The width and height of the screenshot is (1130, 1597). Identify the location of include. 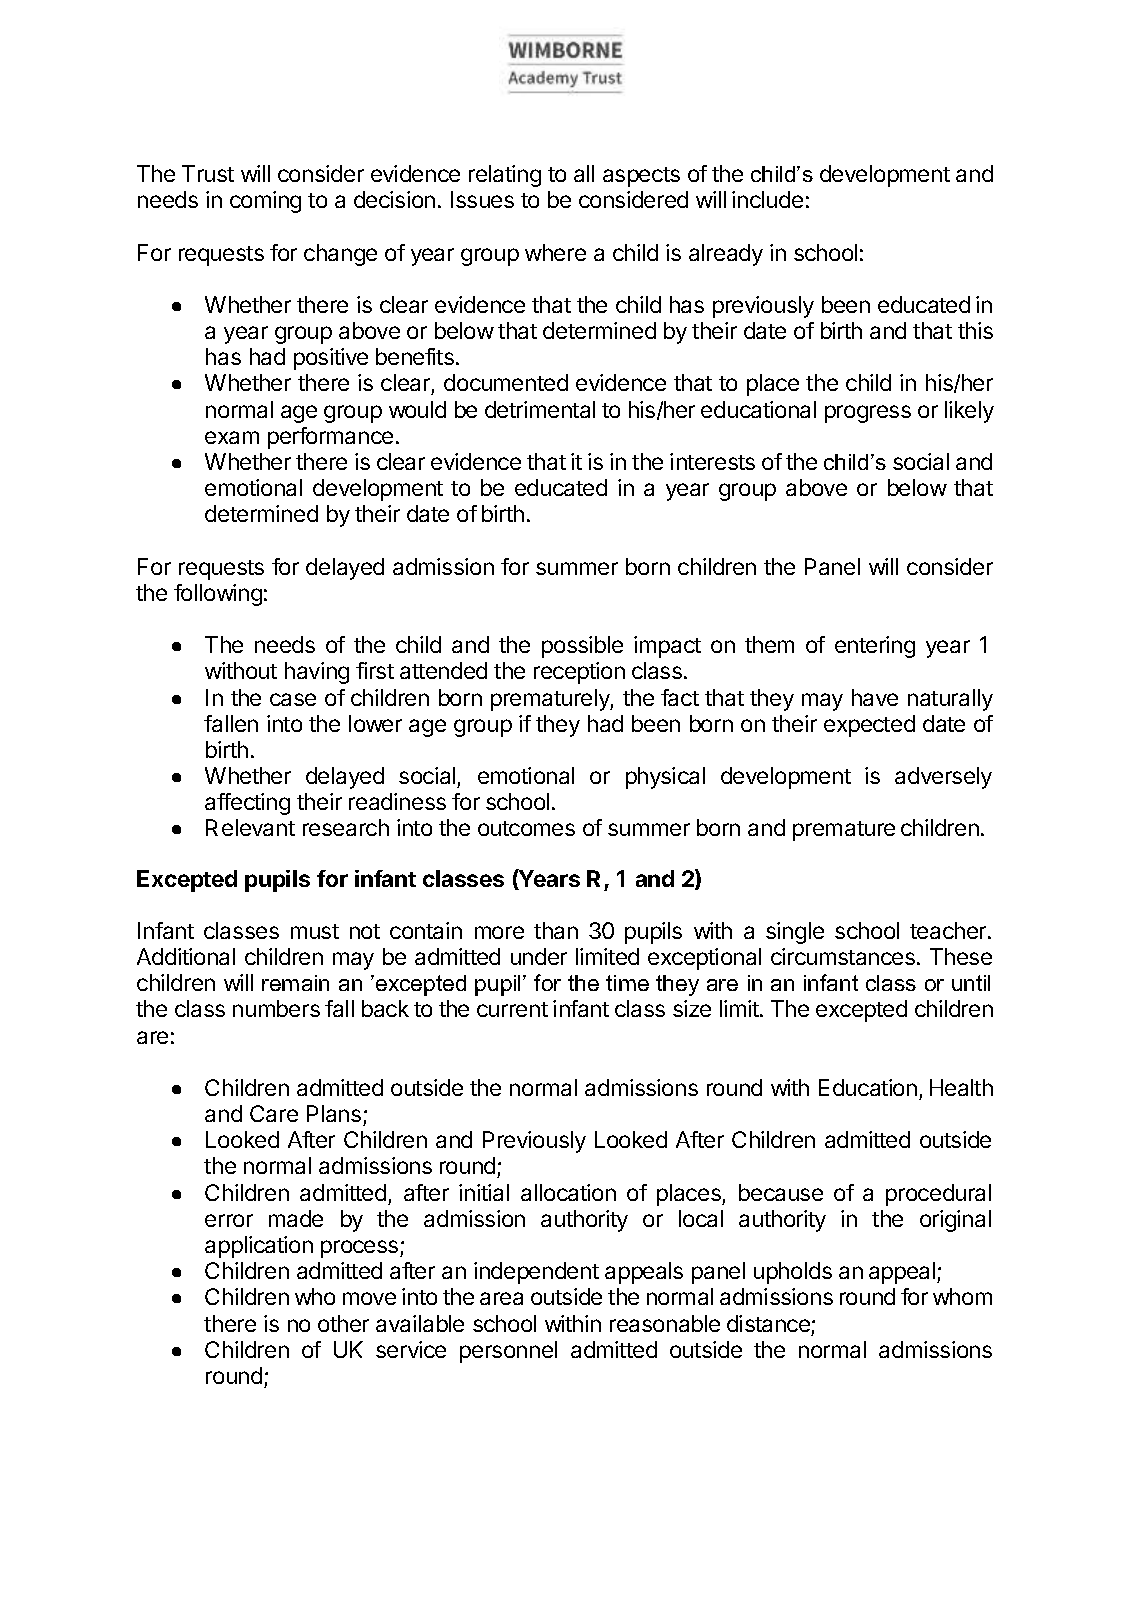
(767, 199).
